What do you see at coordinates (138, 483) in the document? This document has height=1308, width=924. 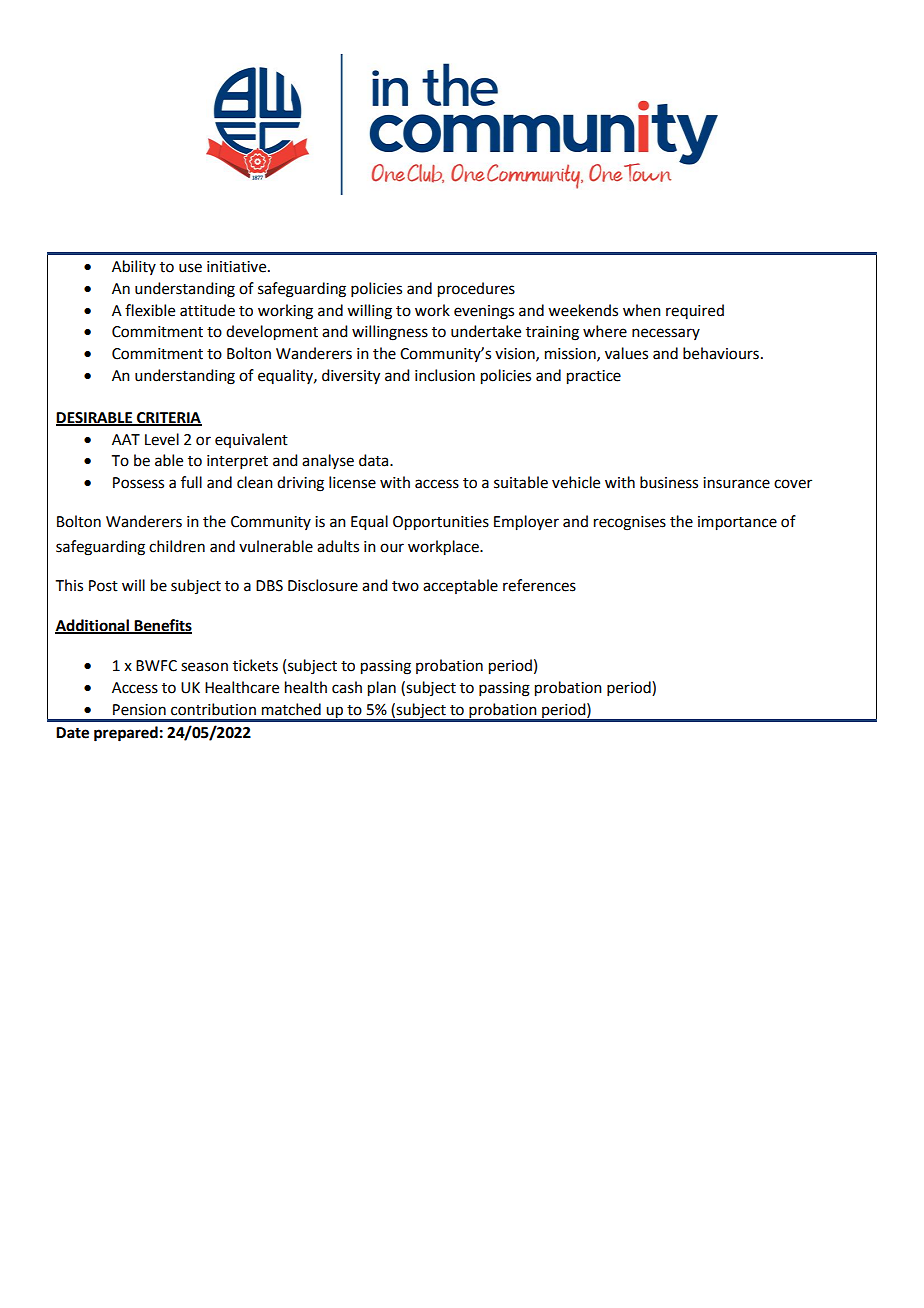 I see `Possess` at bounding box center [138, 483].
